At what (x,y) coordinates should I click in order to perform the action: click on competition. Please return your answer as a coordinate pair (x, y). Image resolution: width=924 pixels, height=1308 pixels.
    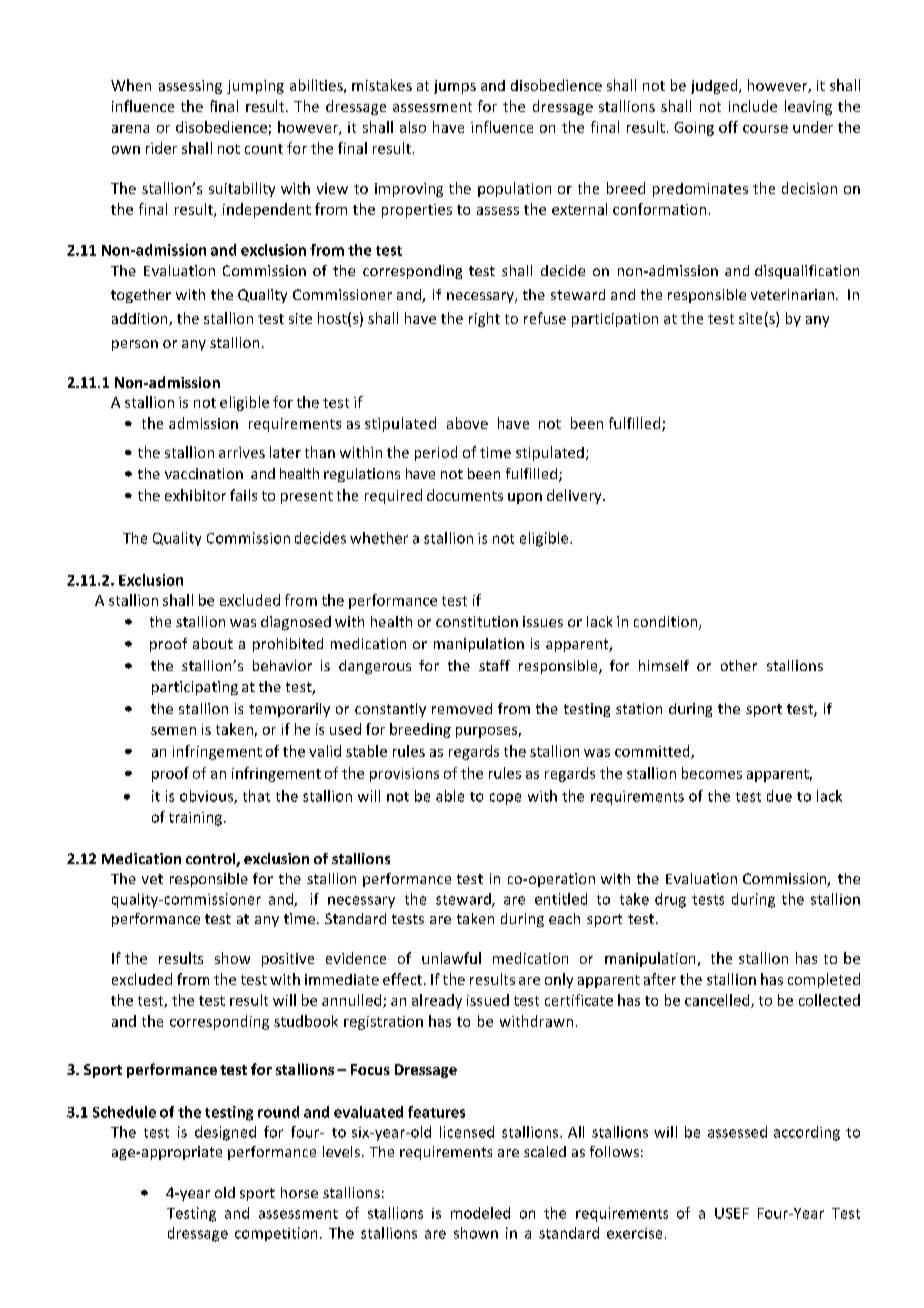
    Looking at the image, I should click on (276, 1234).
